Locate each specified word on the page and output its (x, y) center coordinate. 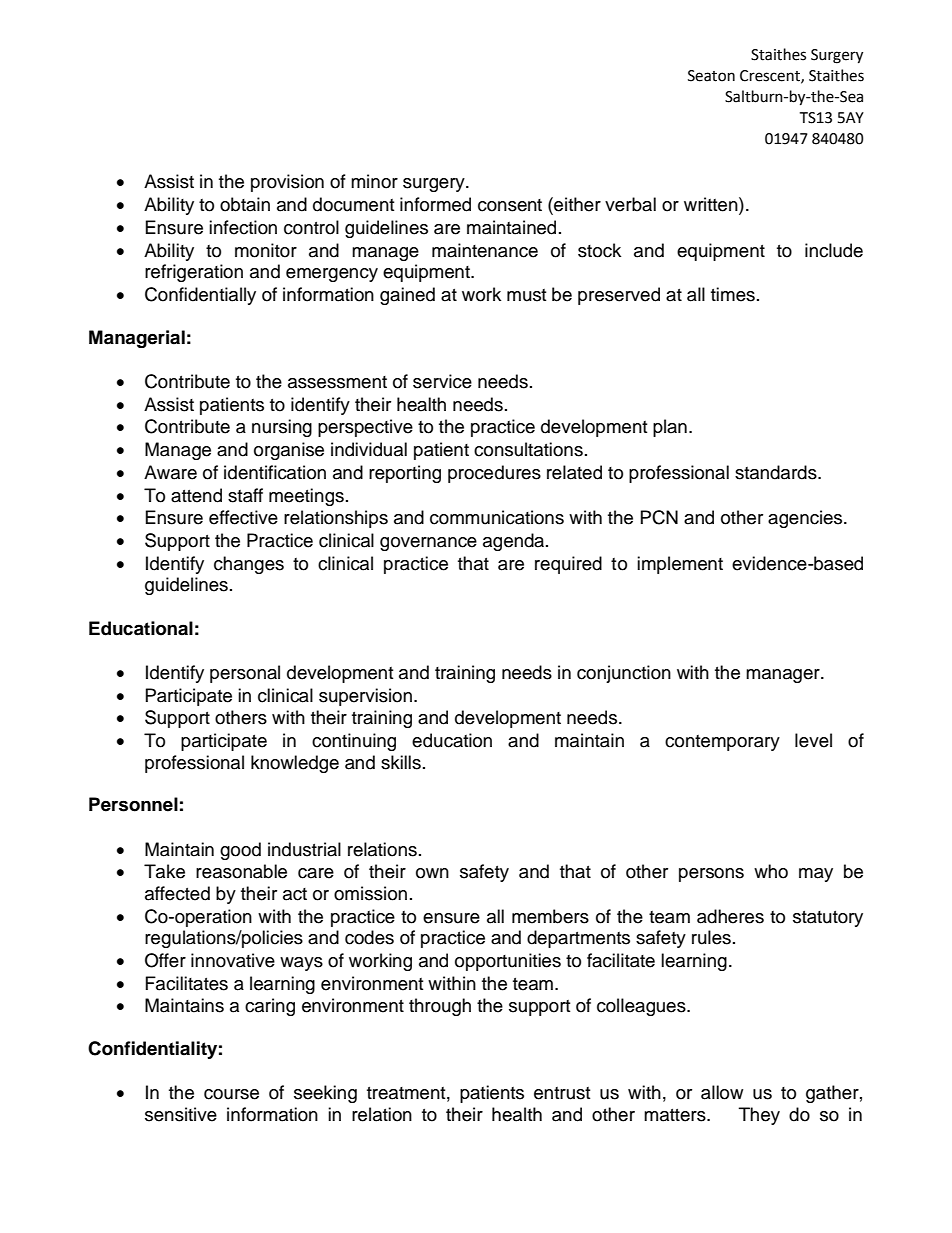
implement (680, 565)
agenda (515, 542)
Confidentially (200, 296)
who (771, 871)
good (240, 851)
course (231, 1094)
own (432, 873)
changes (249, 565)
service (442, 381)
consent (510, 205)
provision (287, 183)
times (733, 294)
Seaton (711, 76)
